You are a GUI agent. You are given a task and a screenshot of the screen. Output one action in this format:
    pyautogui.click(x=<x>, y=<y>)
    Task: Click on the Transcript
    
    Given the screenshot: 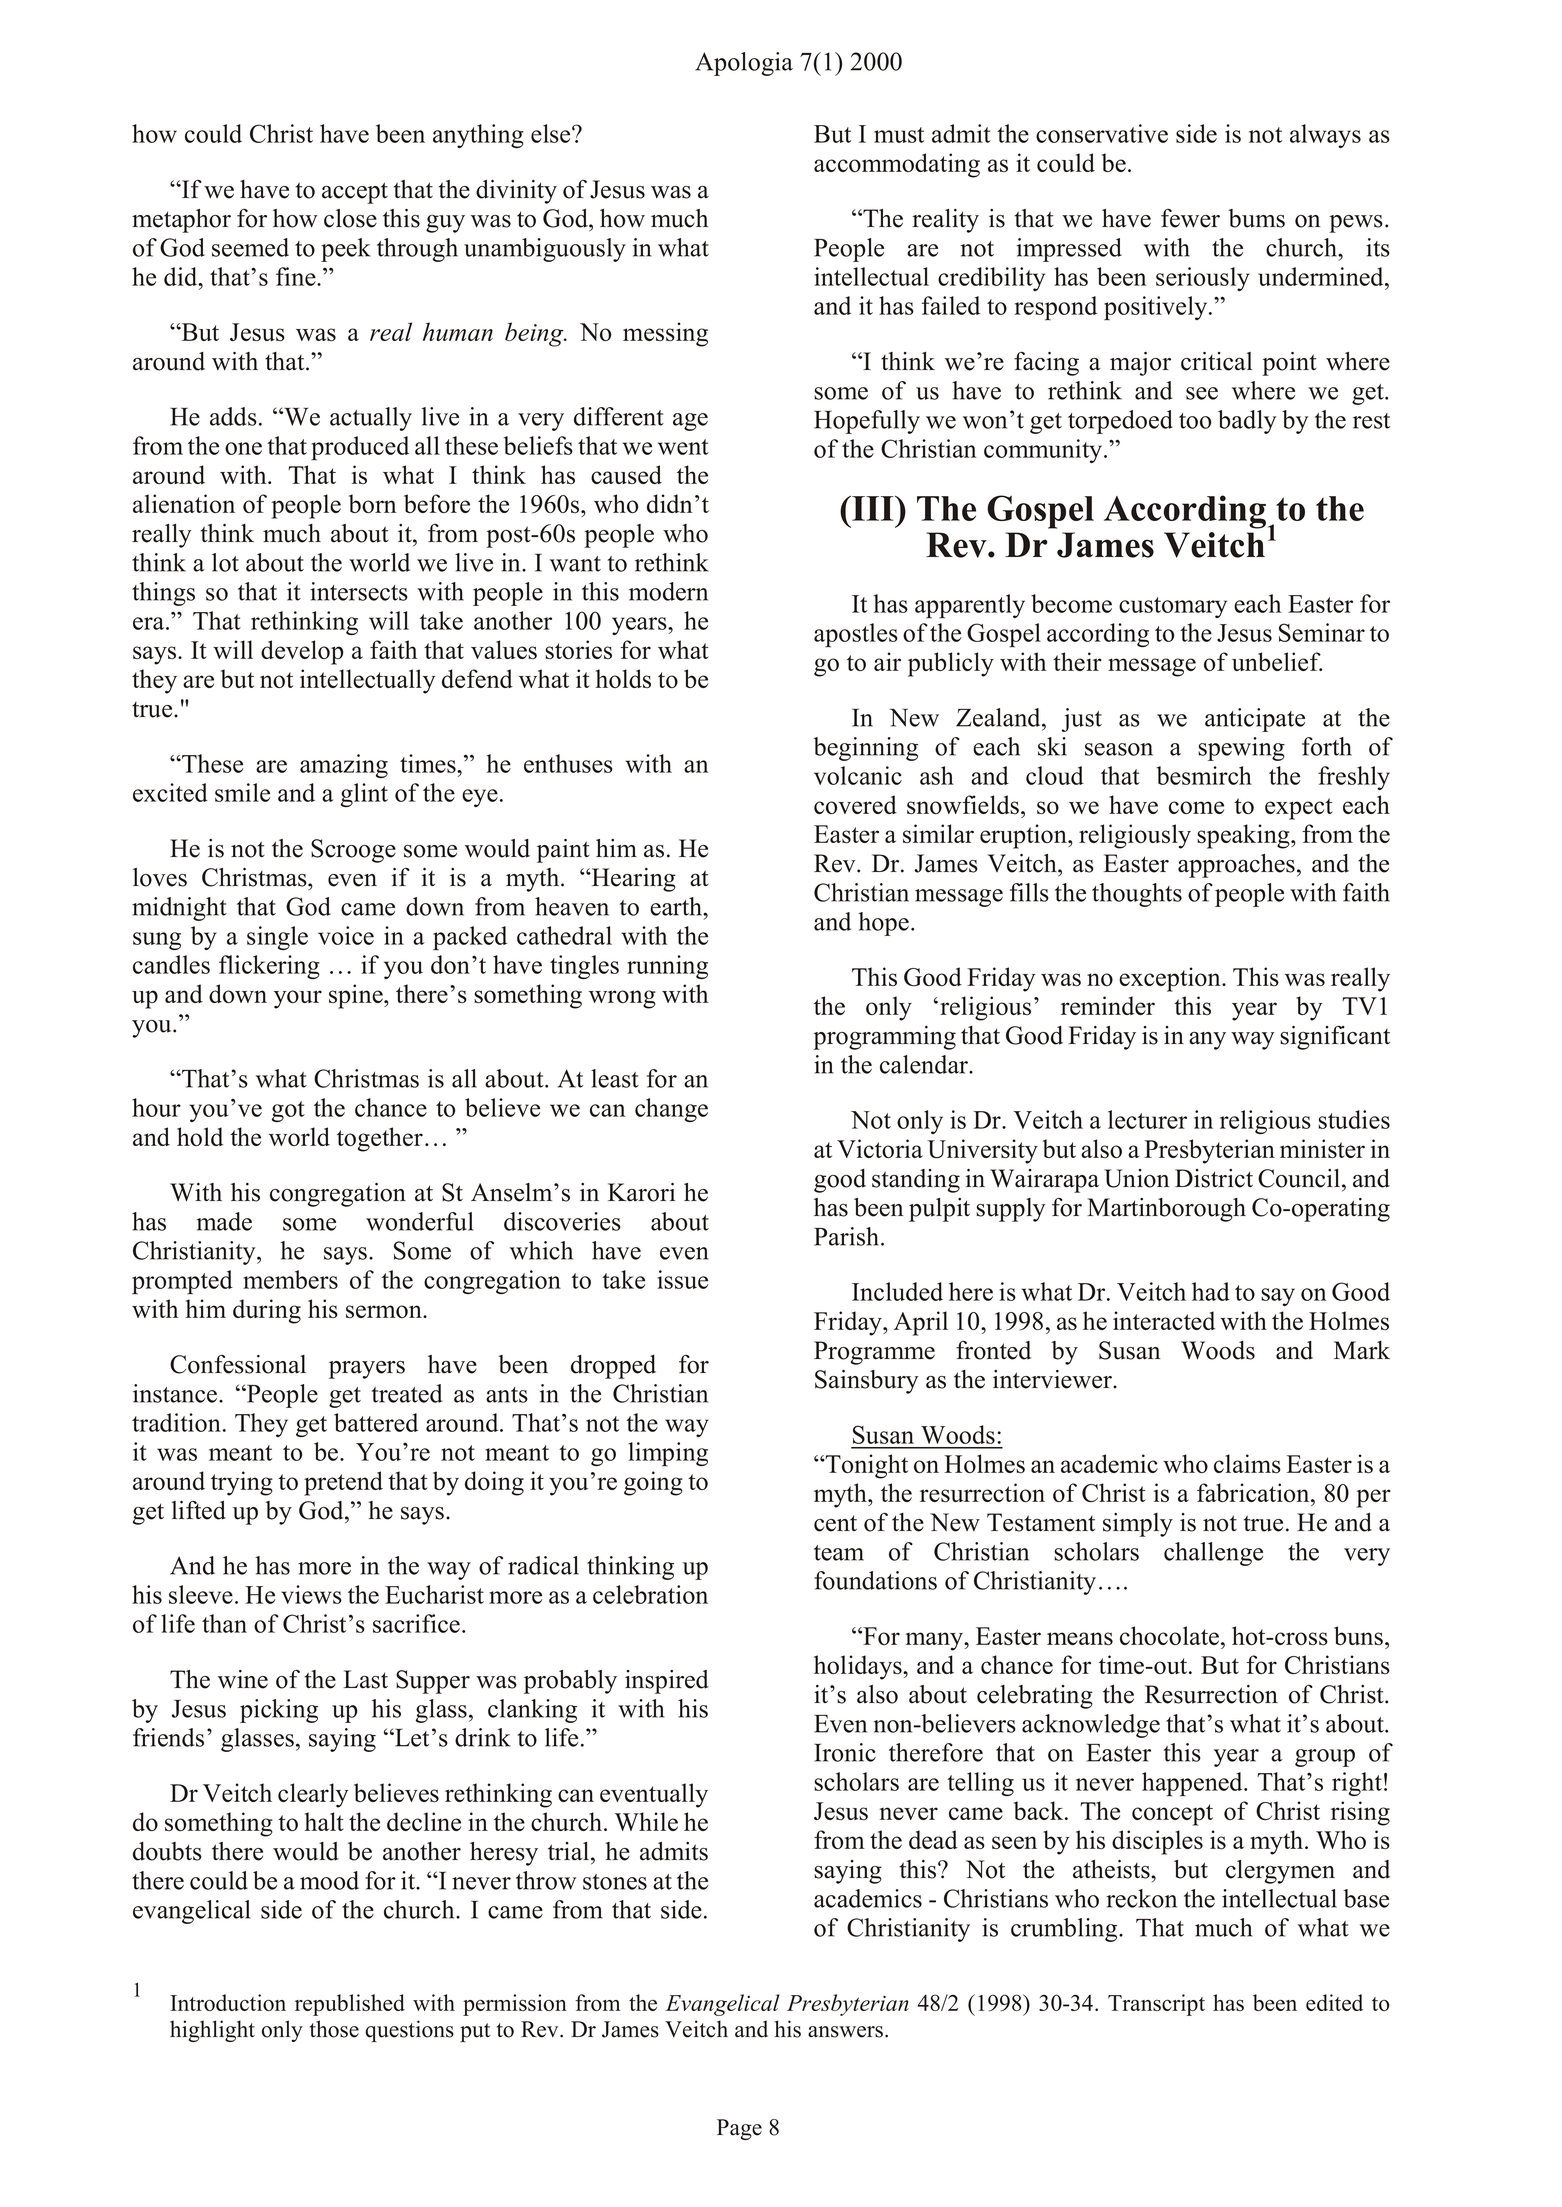 What is the action you would take?
    pyautogui.click(x=1156, y=2005)
